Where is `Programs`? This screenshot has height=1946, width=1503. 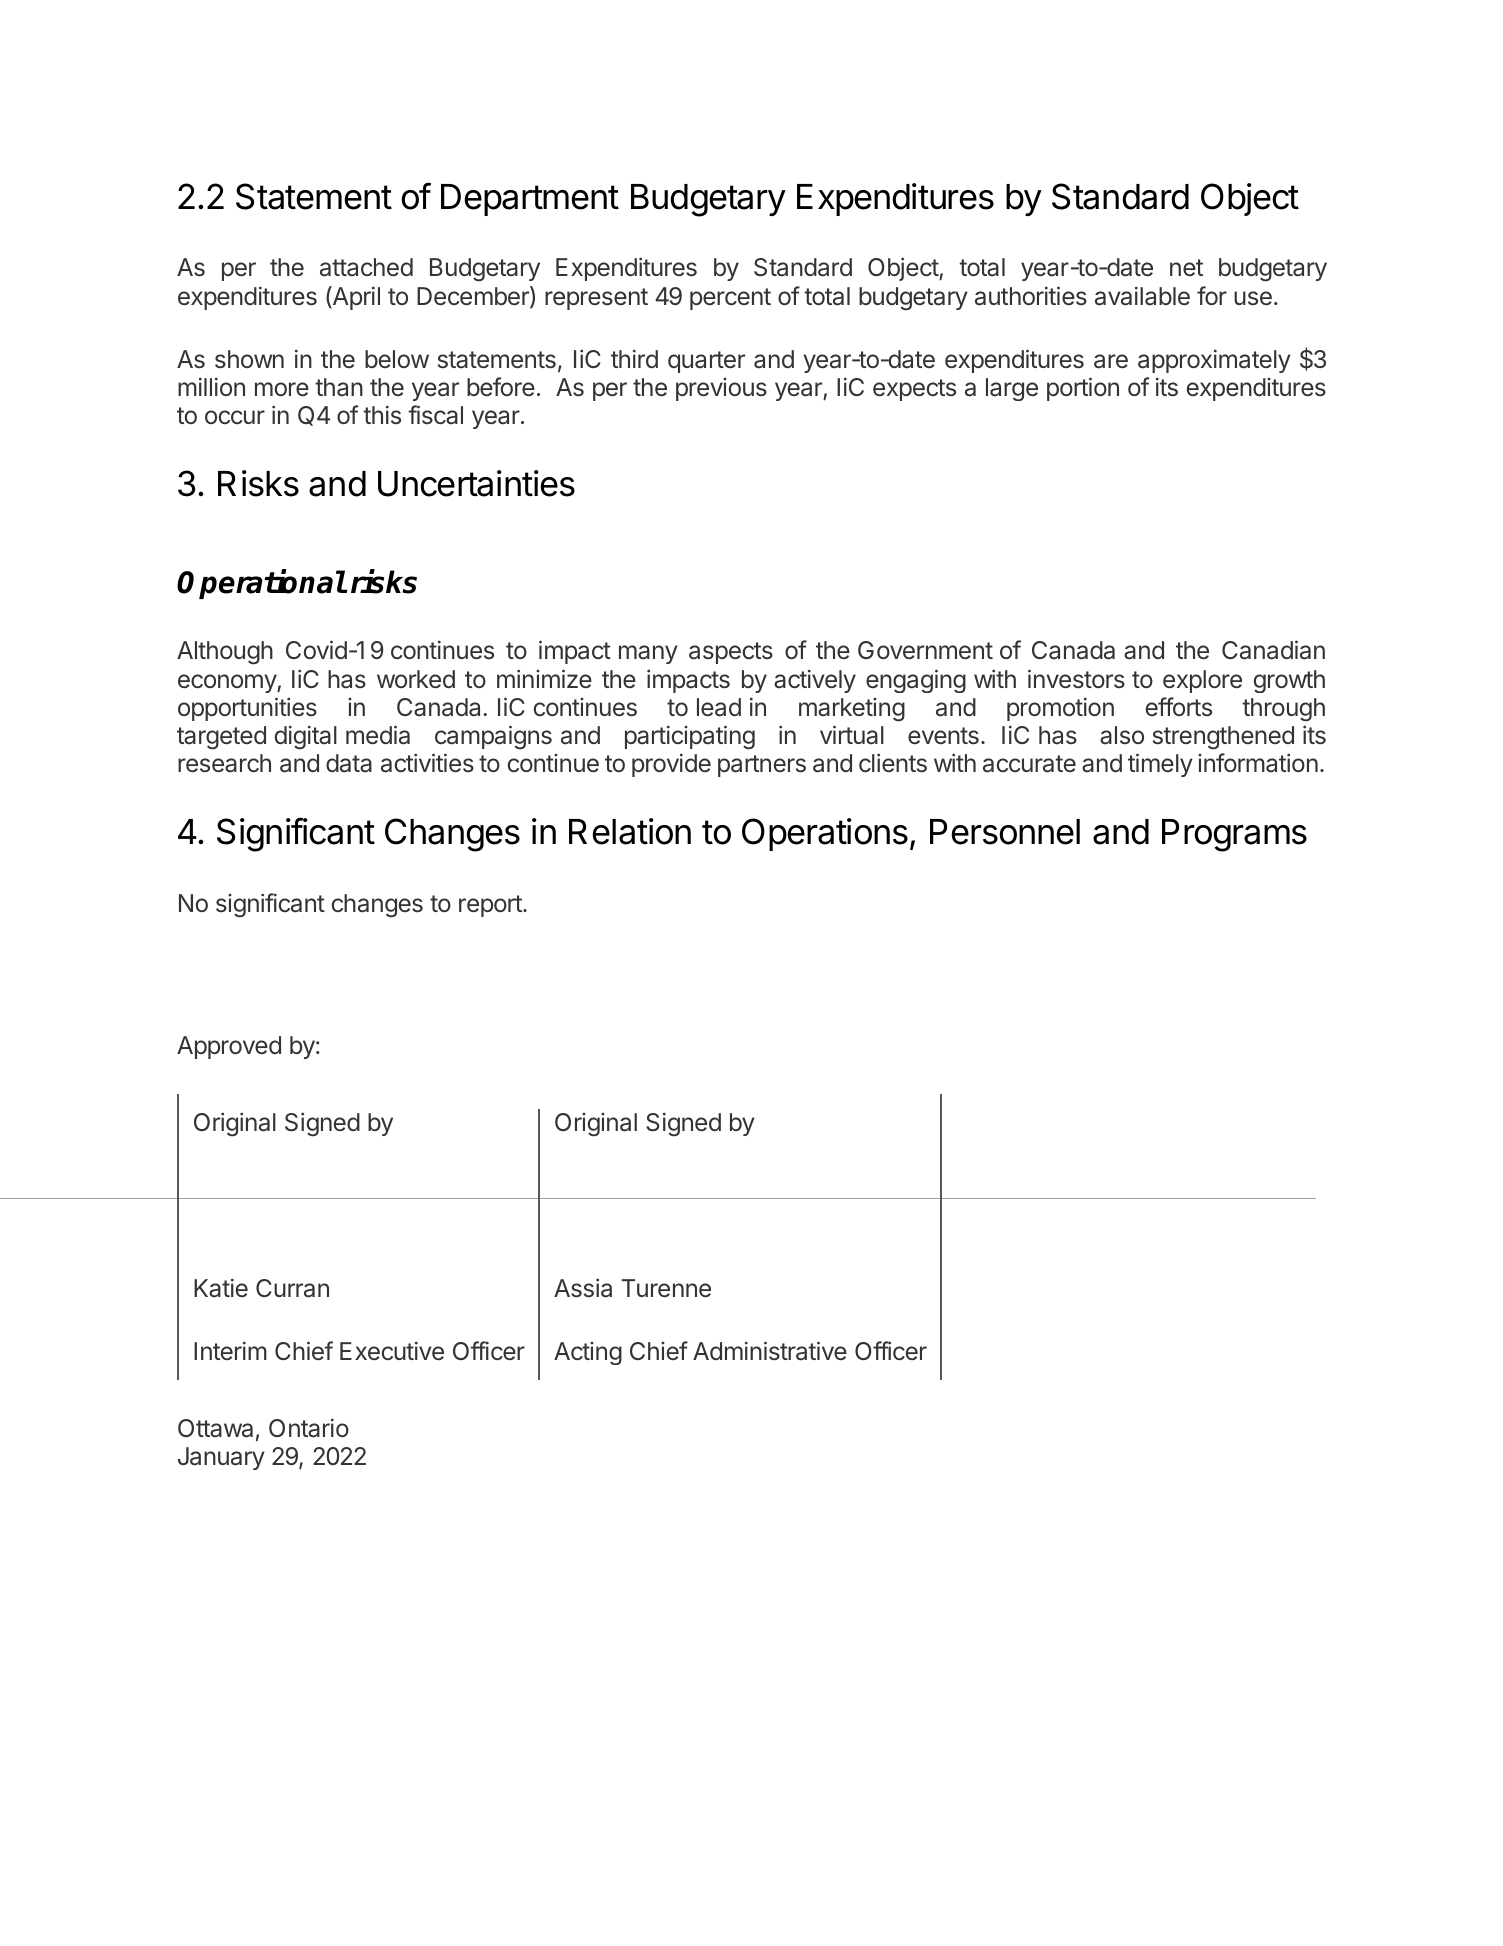 Programs is located at coordinates (1234, 835).
